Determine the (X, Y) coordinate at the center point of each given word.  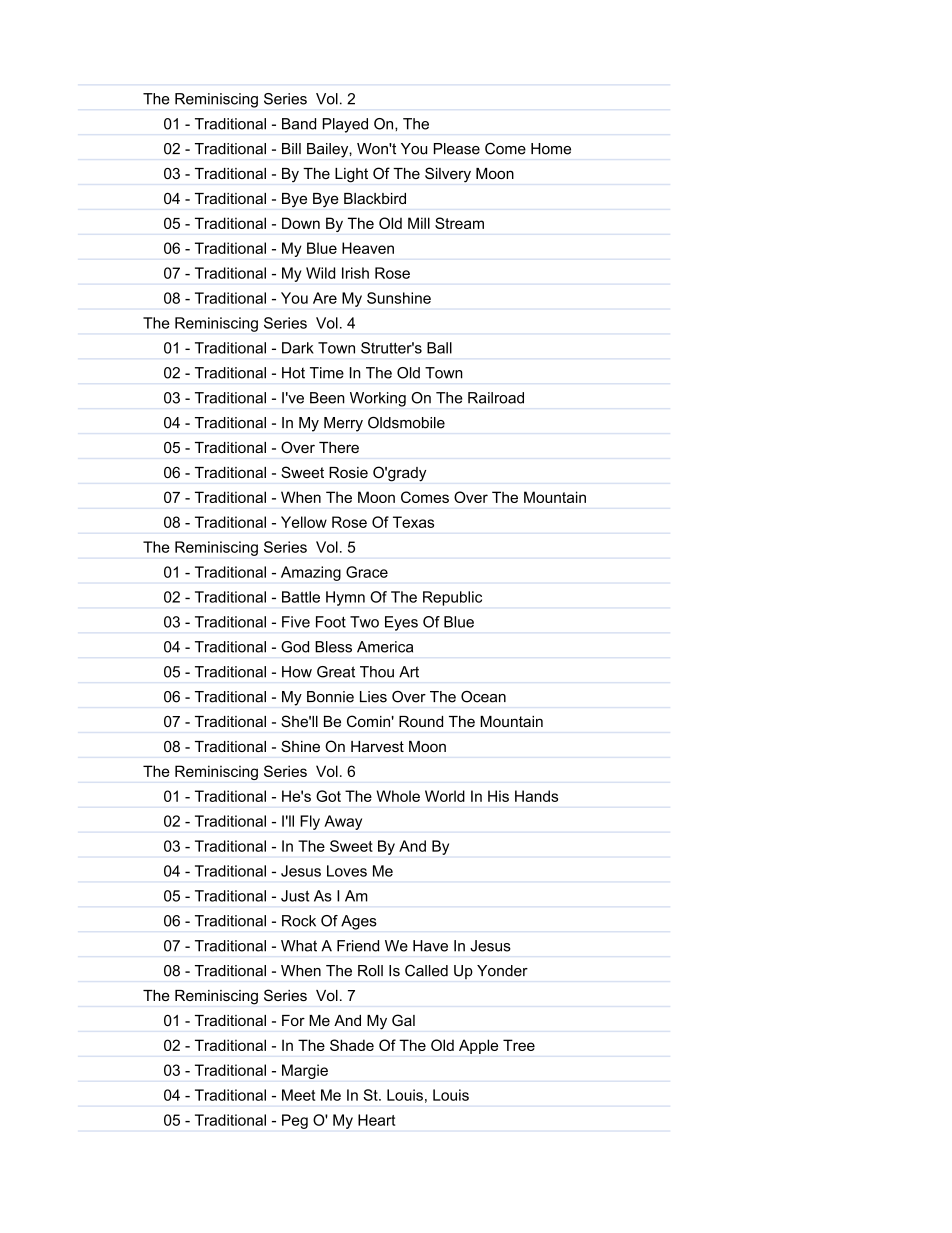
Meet (298, 1095)
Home (551, 149)
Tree (519, 1045)
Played (345, 125)
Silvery (448, 175)
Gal (403, 1020)
